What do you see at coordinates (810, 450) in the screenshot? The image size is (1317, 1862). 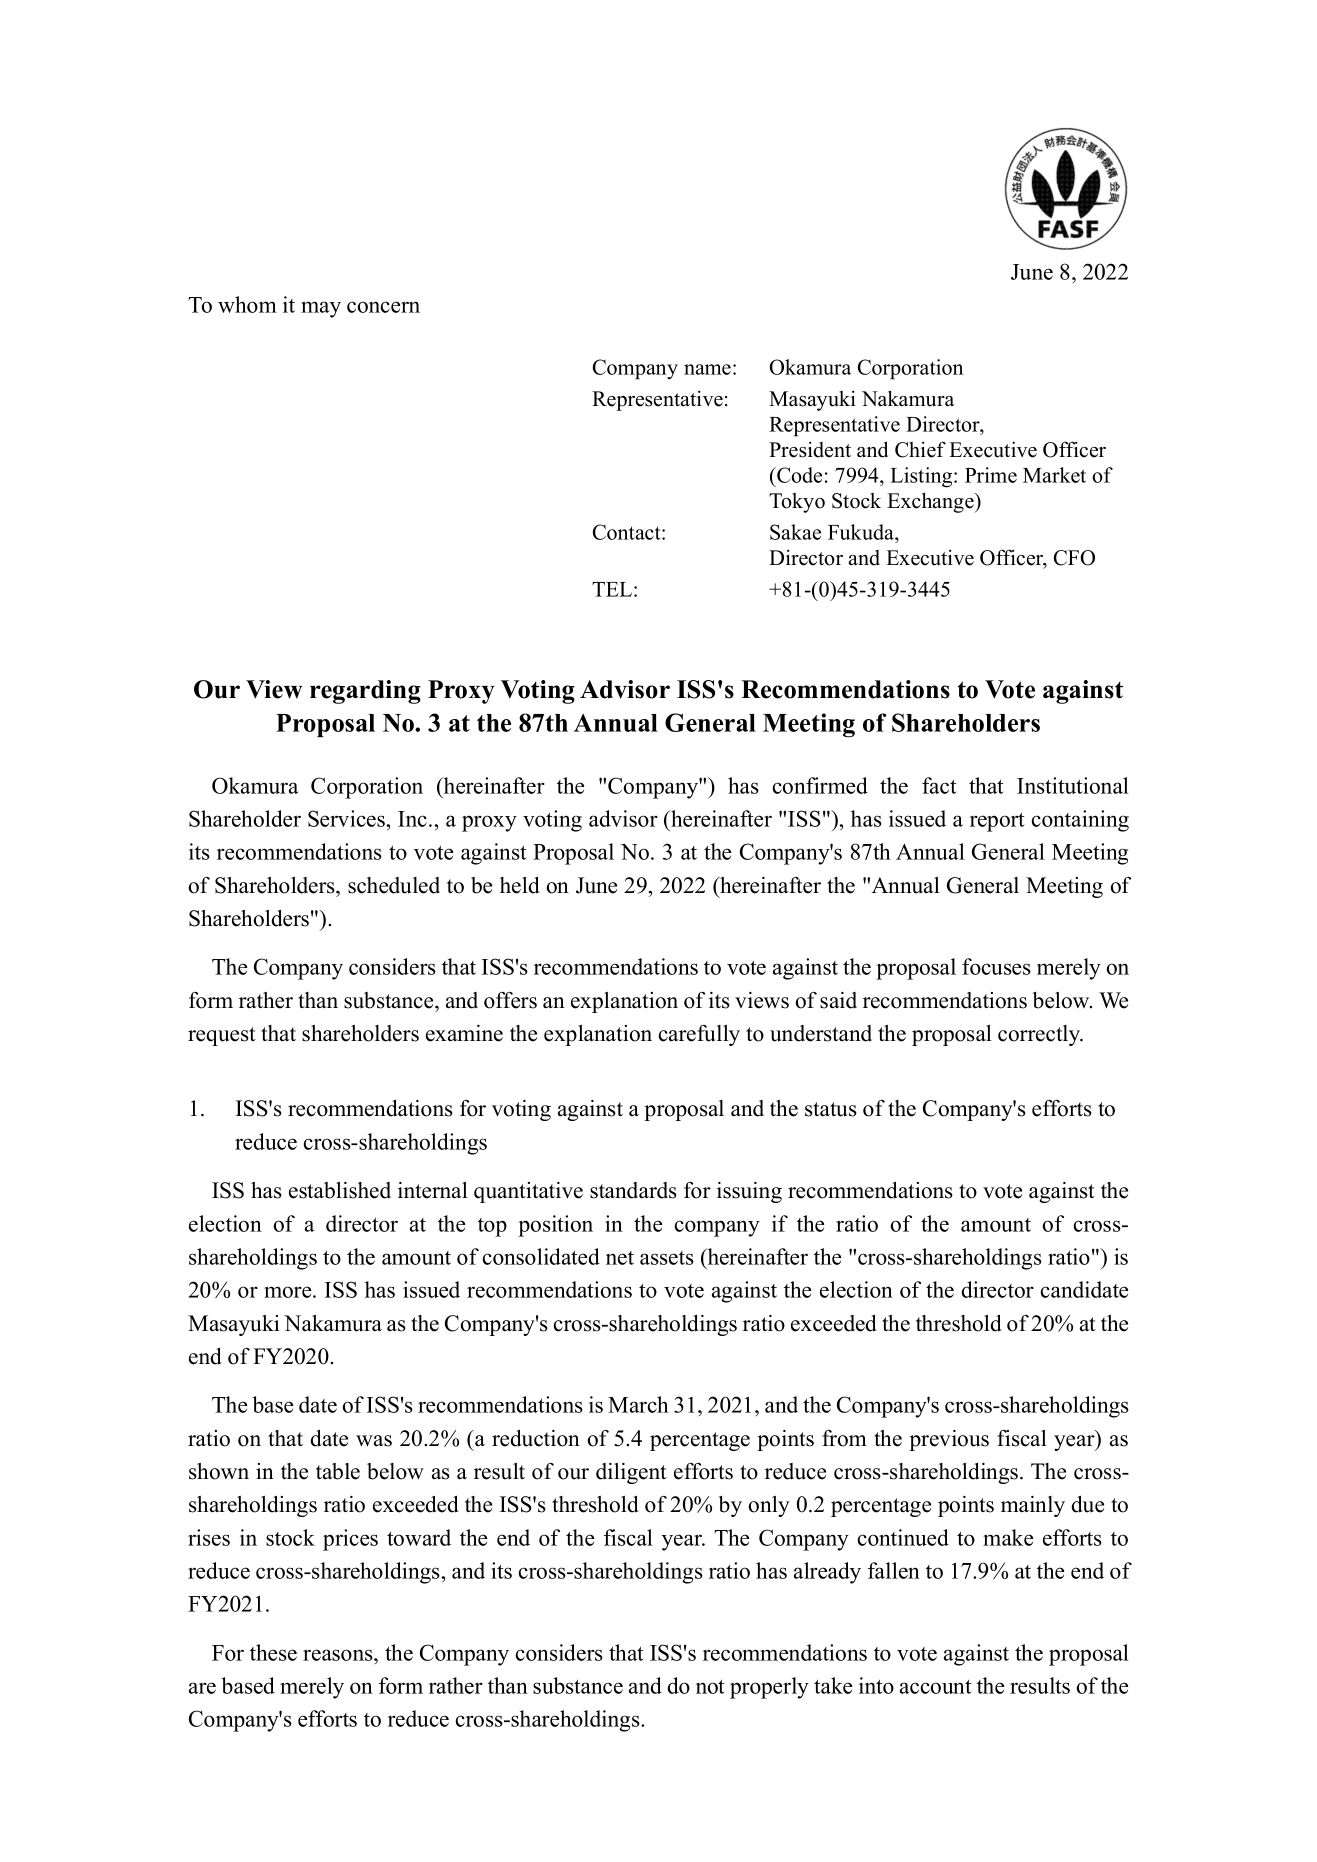 I see `President` at bounding box center [810, 450].
